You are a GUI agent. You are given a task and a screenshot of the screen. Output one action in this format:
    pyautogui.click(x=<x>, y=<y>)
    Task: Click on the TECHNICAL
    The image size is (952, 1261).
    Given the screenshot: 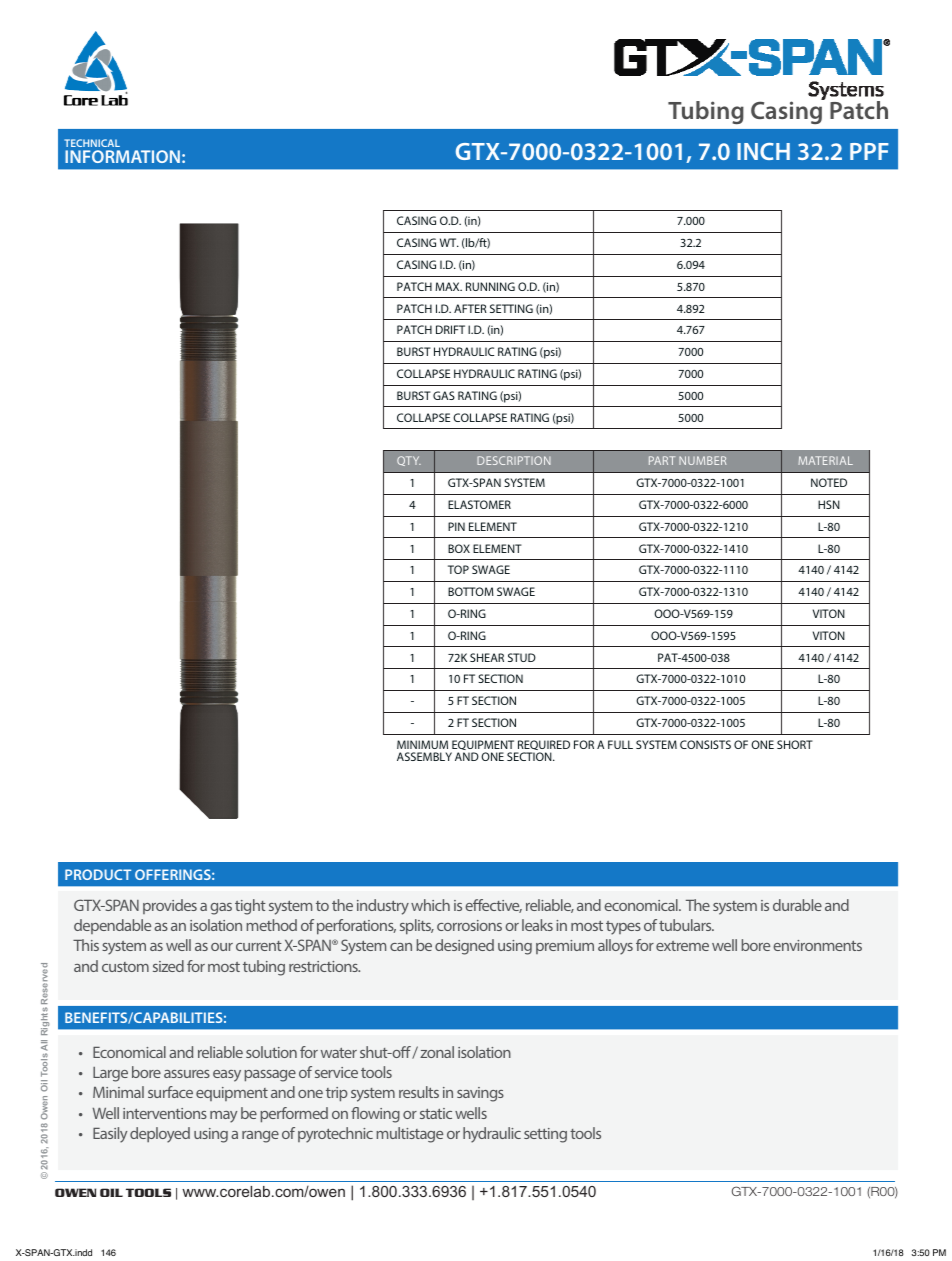 What is the action you would take?
    pyautogui.click(x=92, y=143)
